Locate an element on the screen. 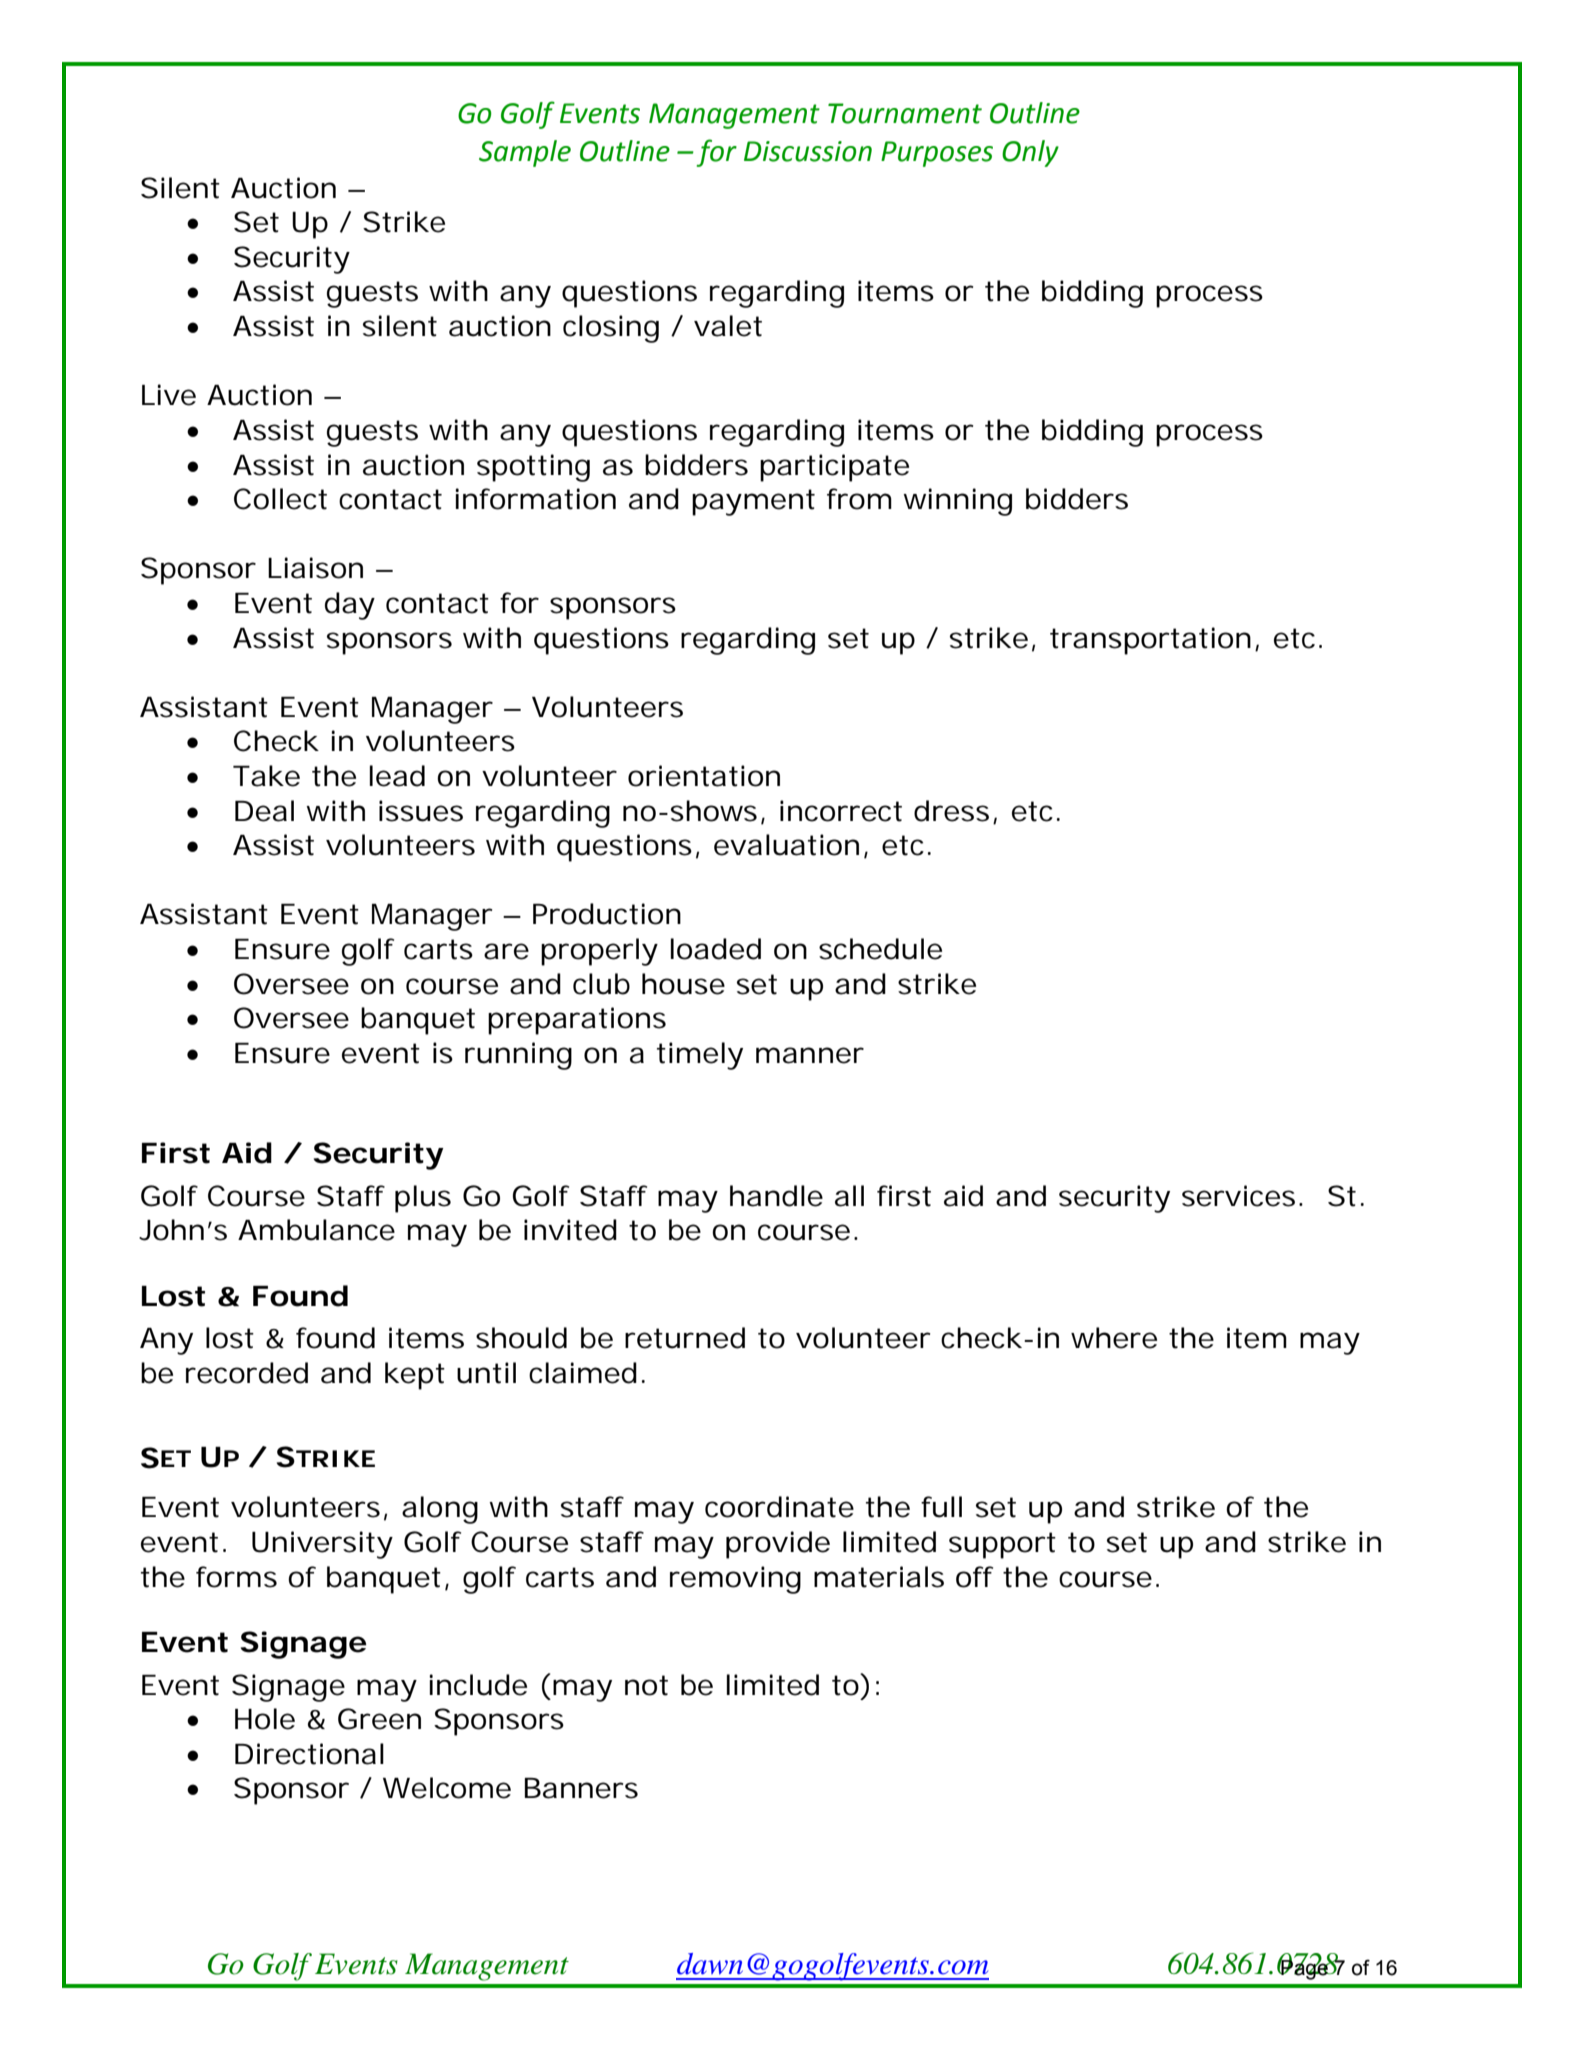 Image resolution: width=1584 pixels, height=2050 pixels. Ambulance is located at coordinates (316, 1230).
